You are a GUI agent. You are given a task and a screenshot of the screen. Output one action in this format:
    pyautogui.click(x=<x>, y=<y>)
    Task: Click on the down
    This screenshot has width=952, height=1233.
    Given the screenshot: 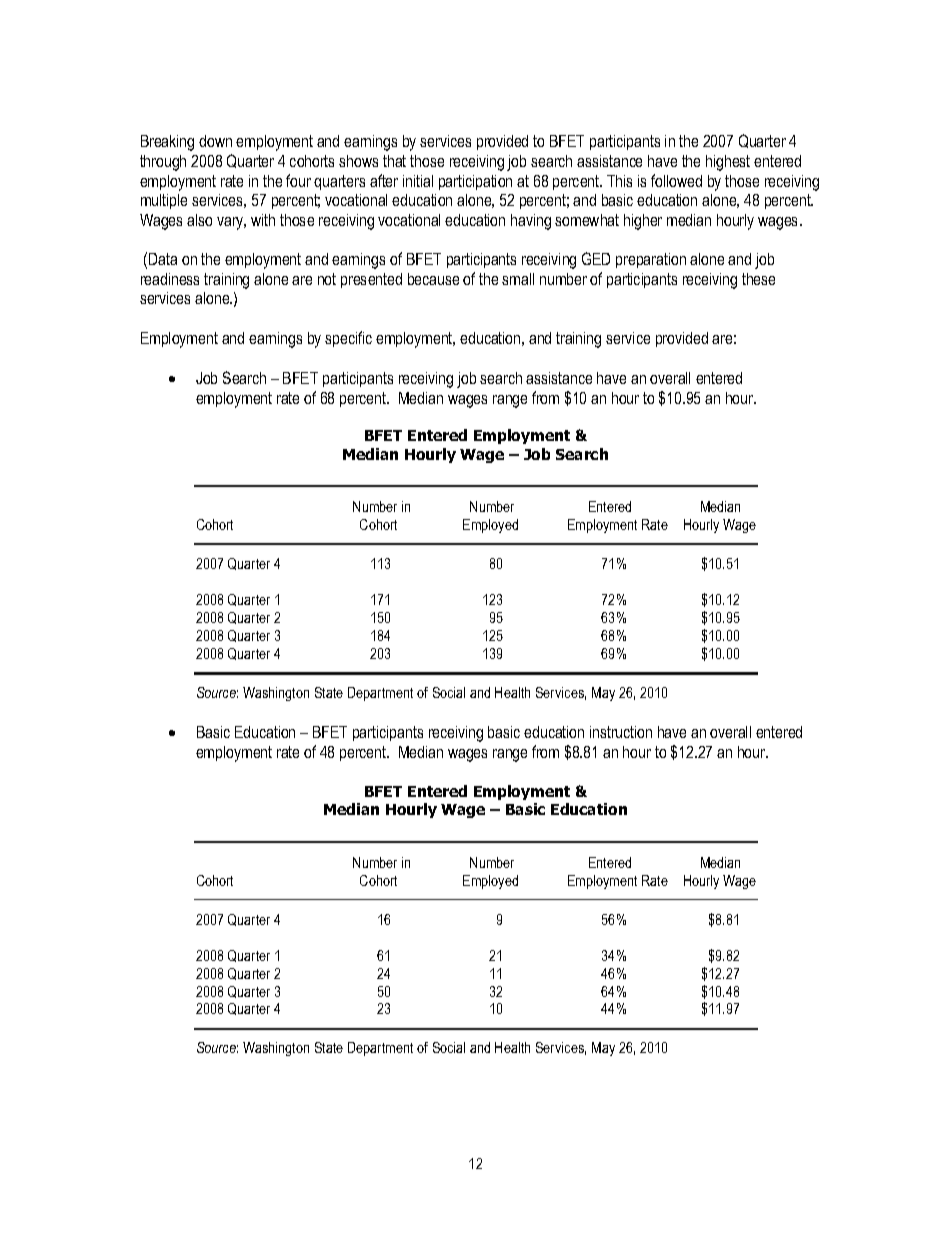 What is the action you would take?
    pyautogui.click(x=215, y=141)
